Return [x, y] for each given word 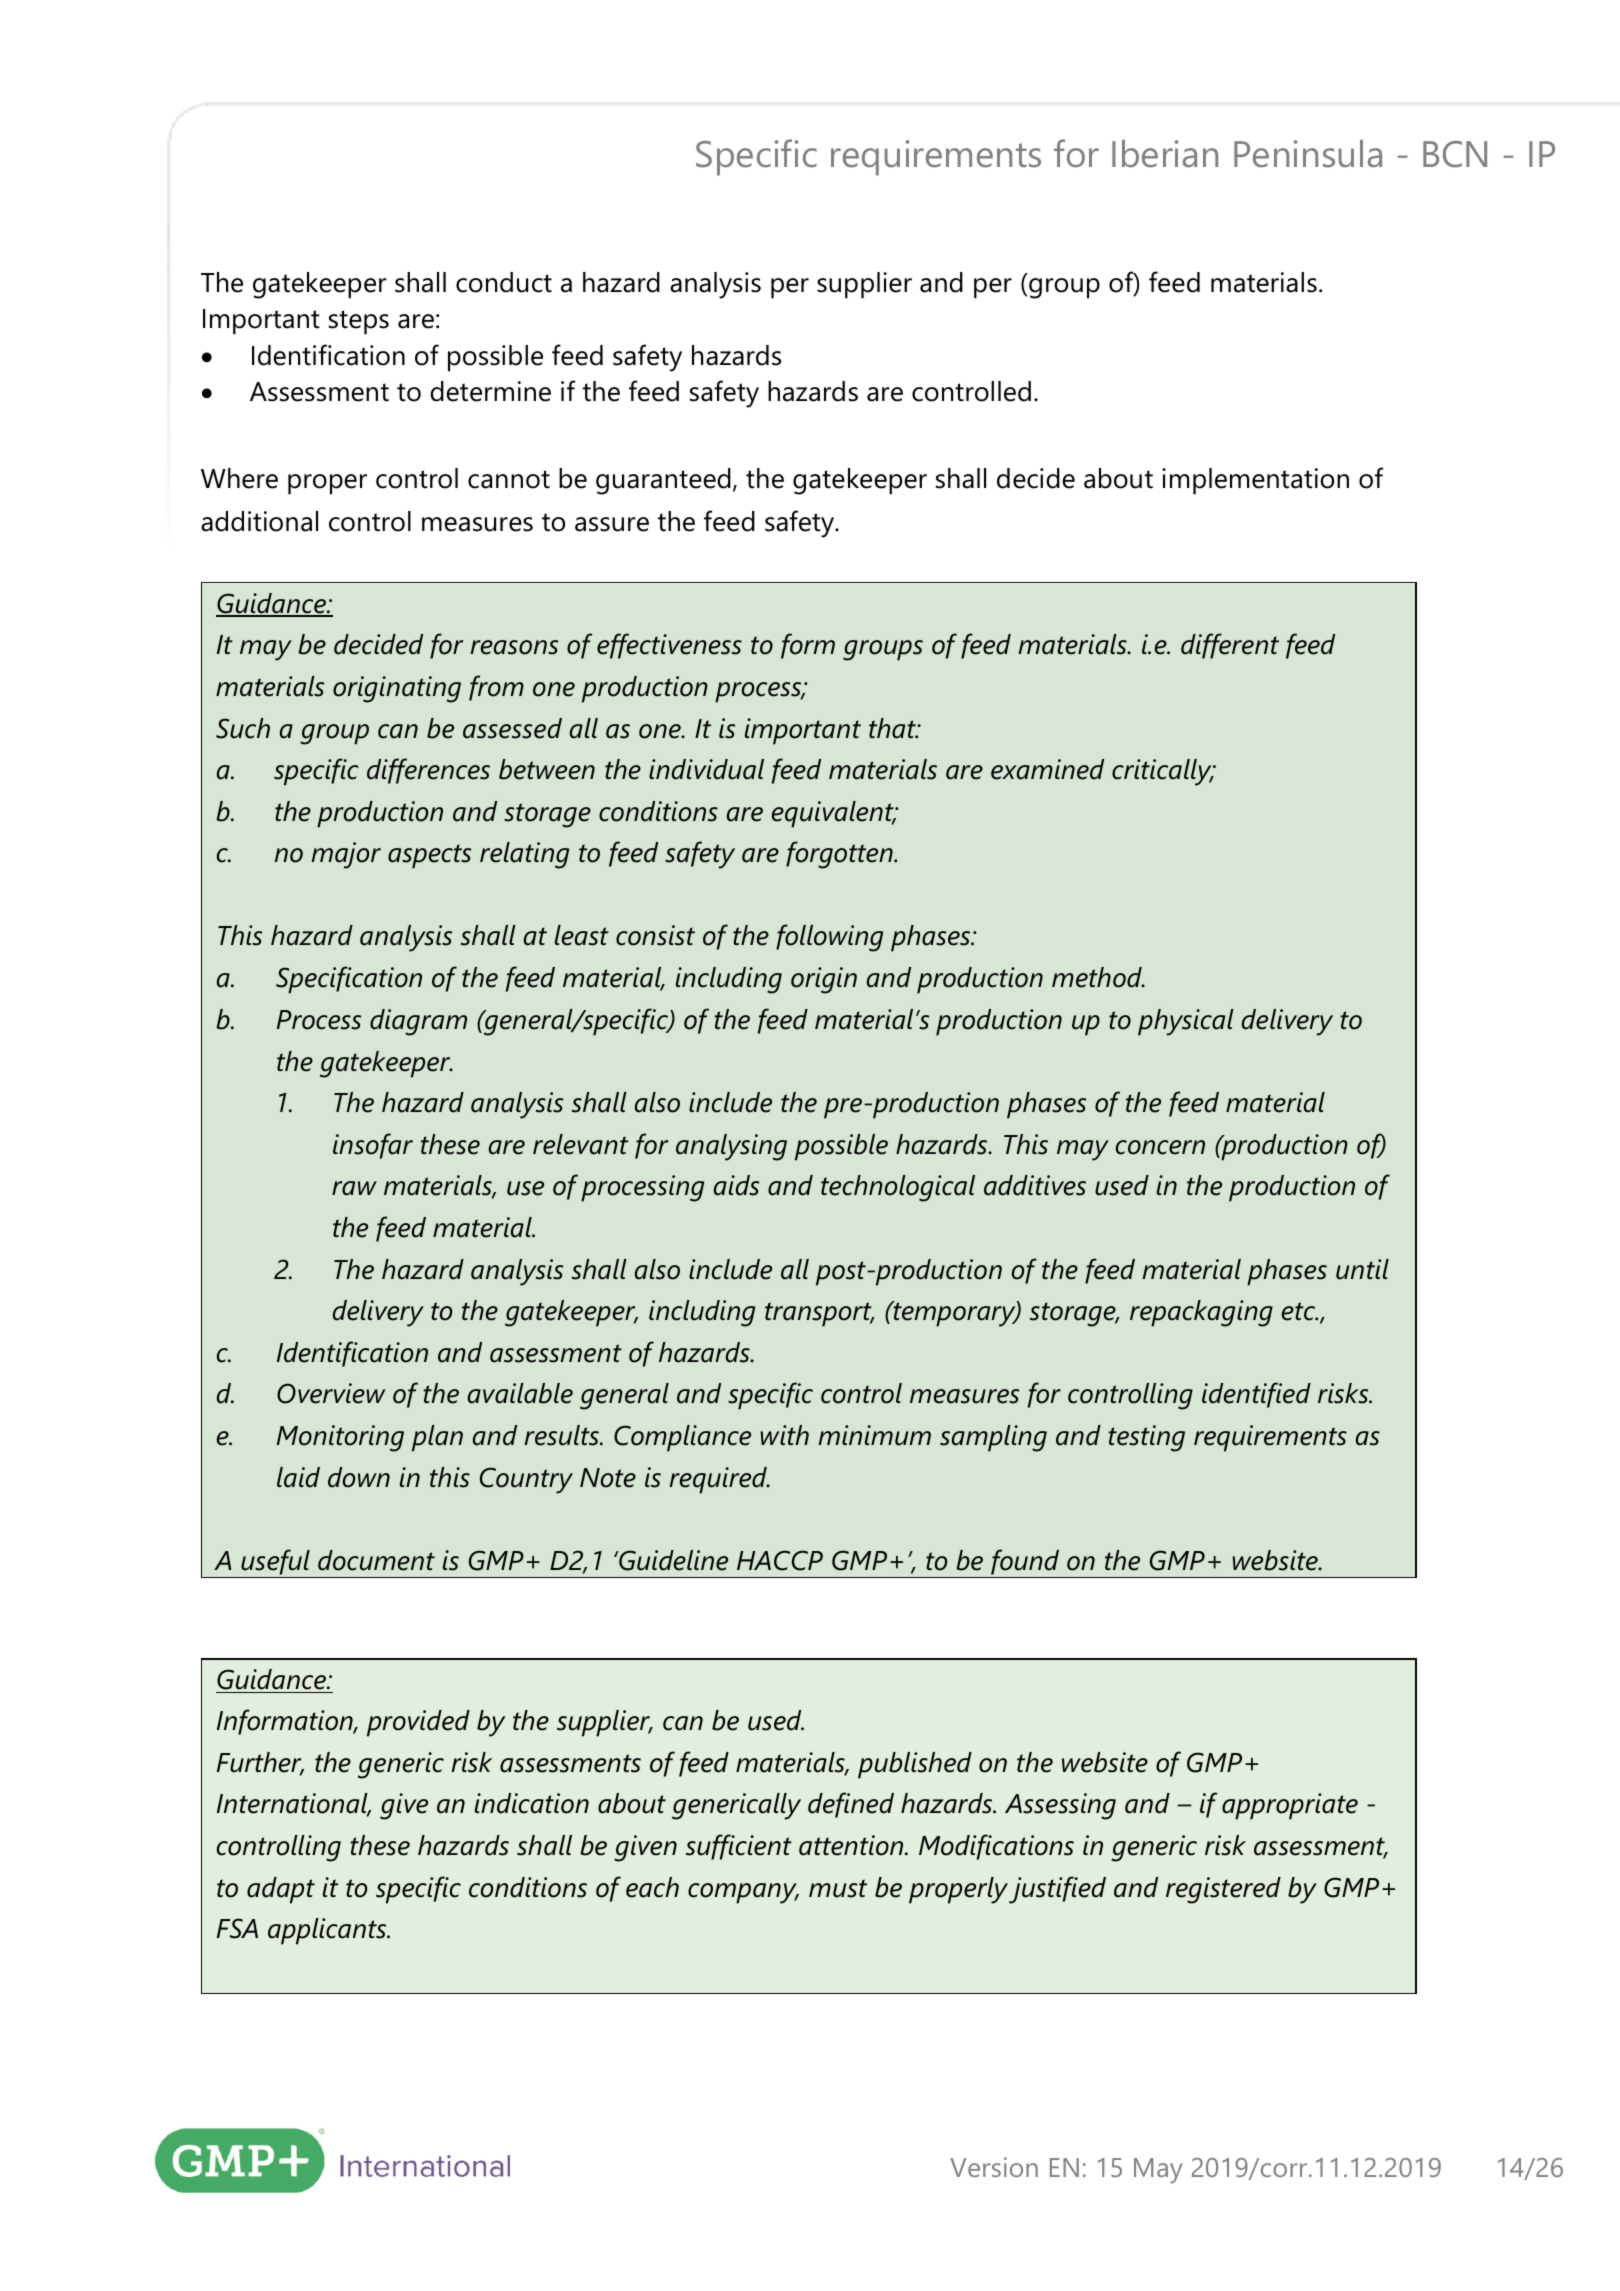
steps [359, 322]
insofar [373, 1146]
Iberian [1165, 154]
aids [736, 1185]
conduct [504, 282]
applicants [328, 1931]
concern [1160, 1147]
